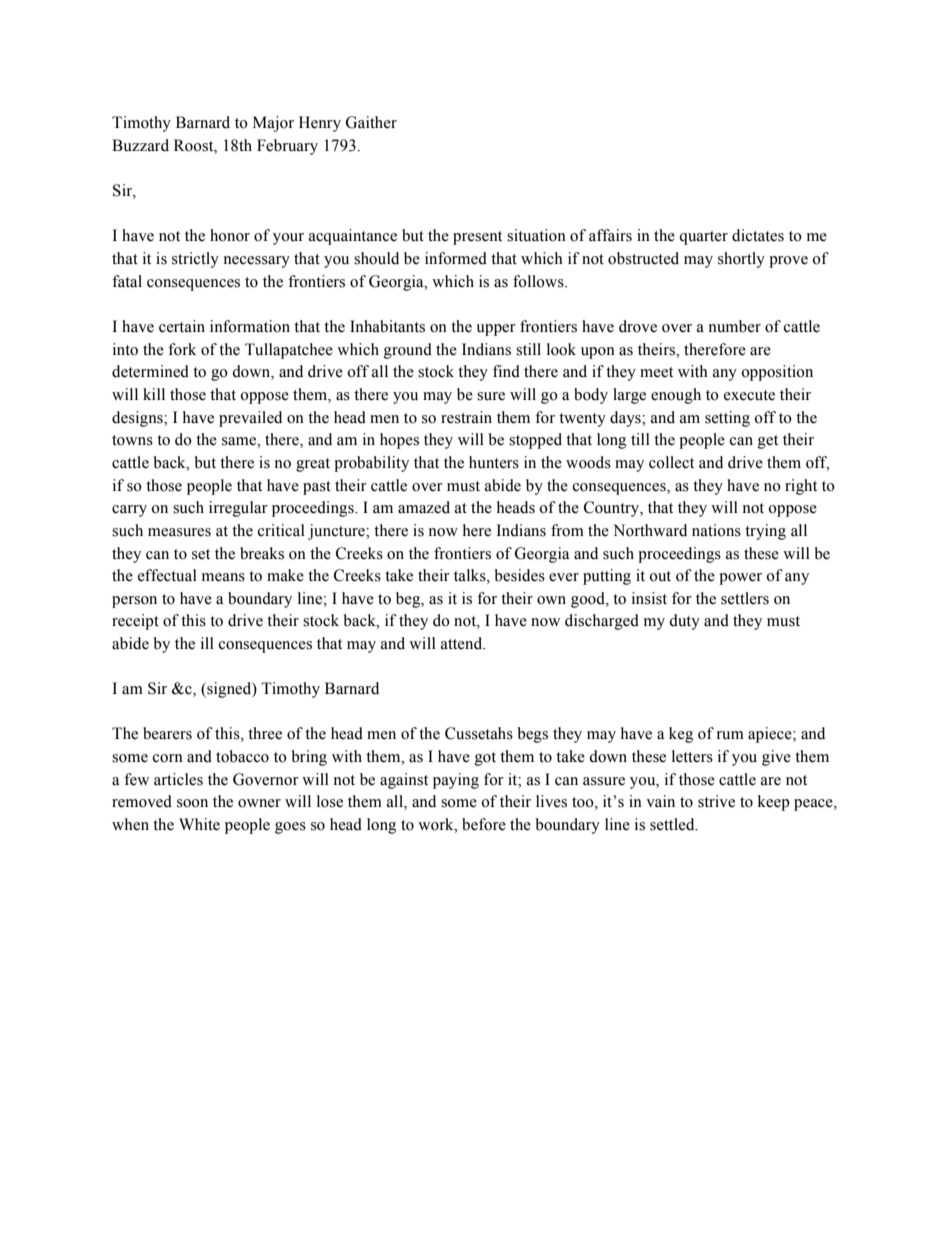 The image size is (952, 1233). Describe the element at coordinates (671, 462) in the page. I see `collect` at that location.
